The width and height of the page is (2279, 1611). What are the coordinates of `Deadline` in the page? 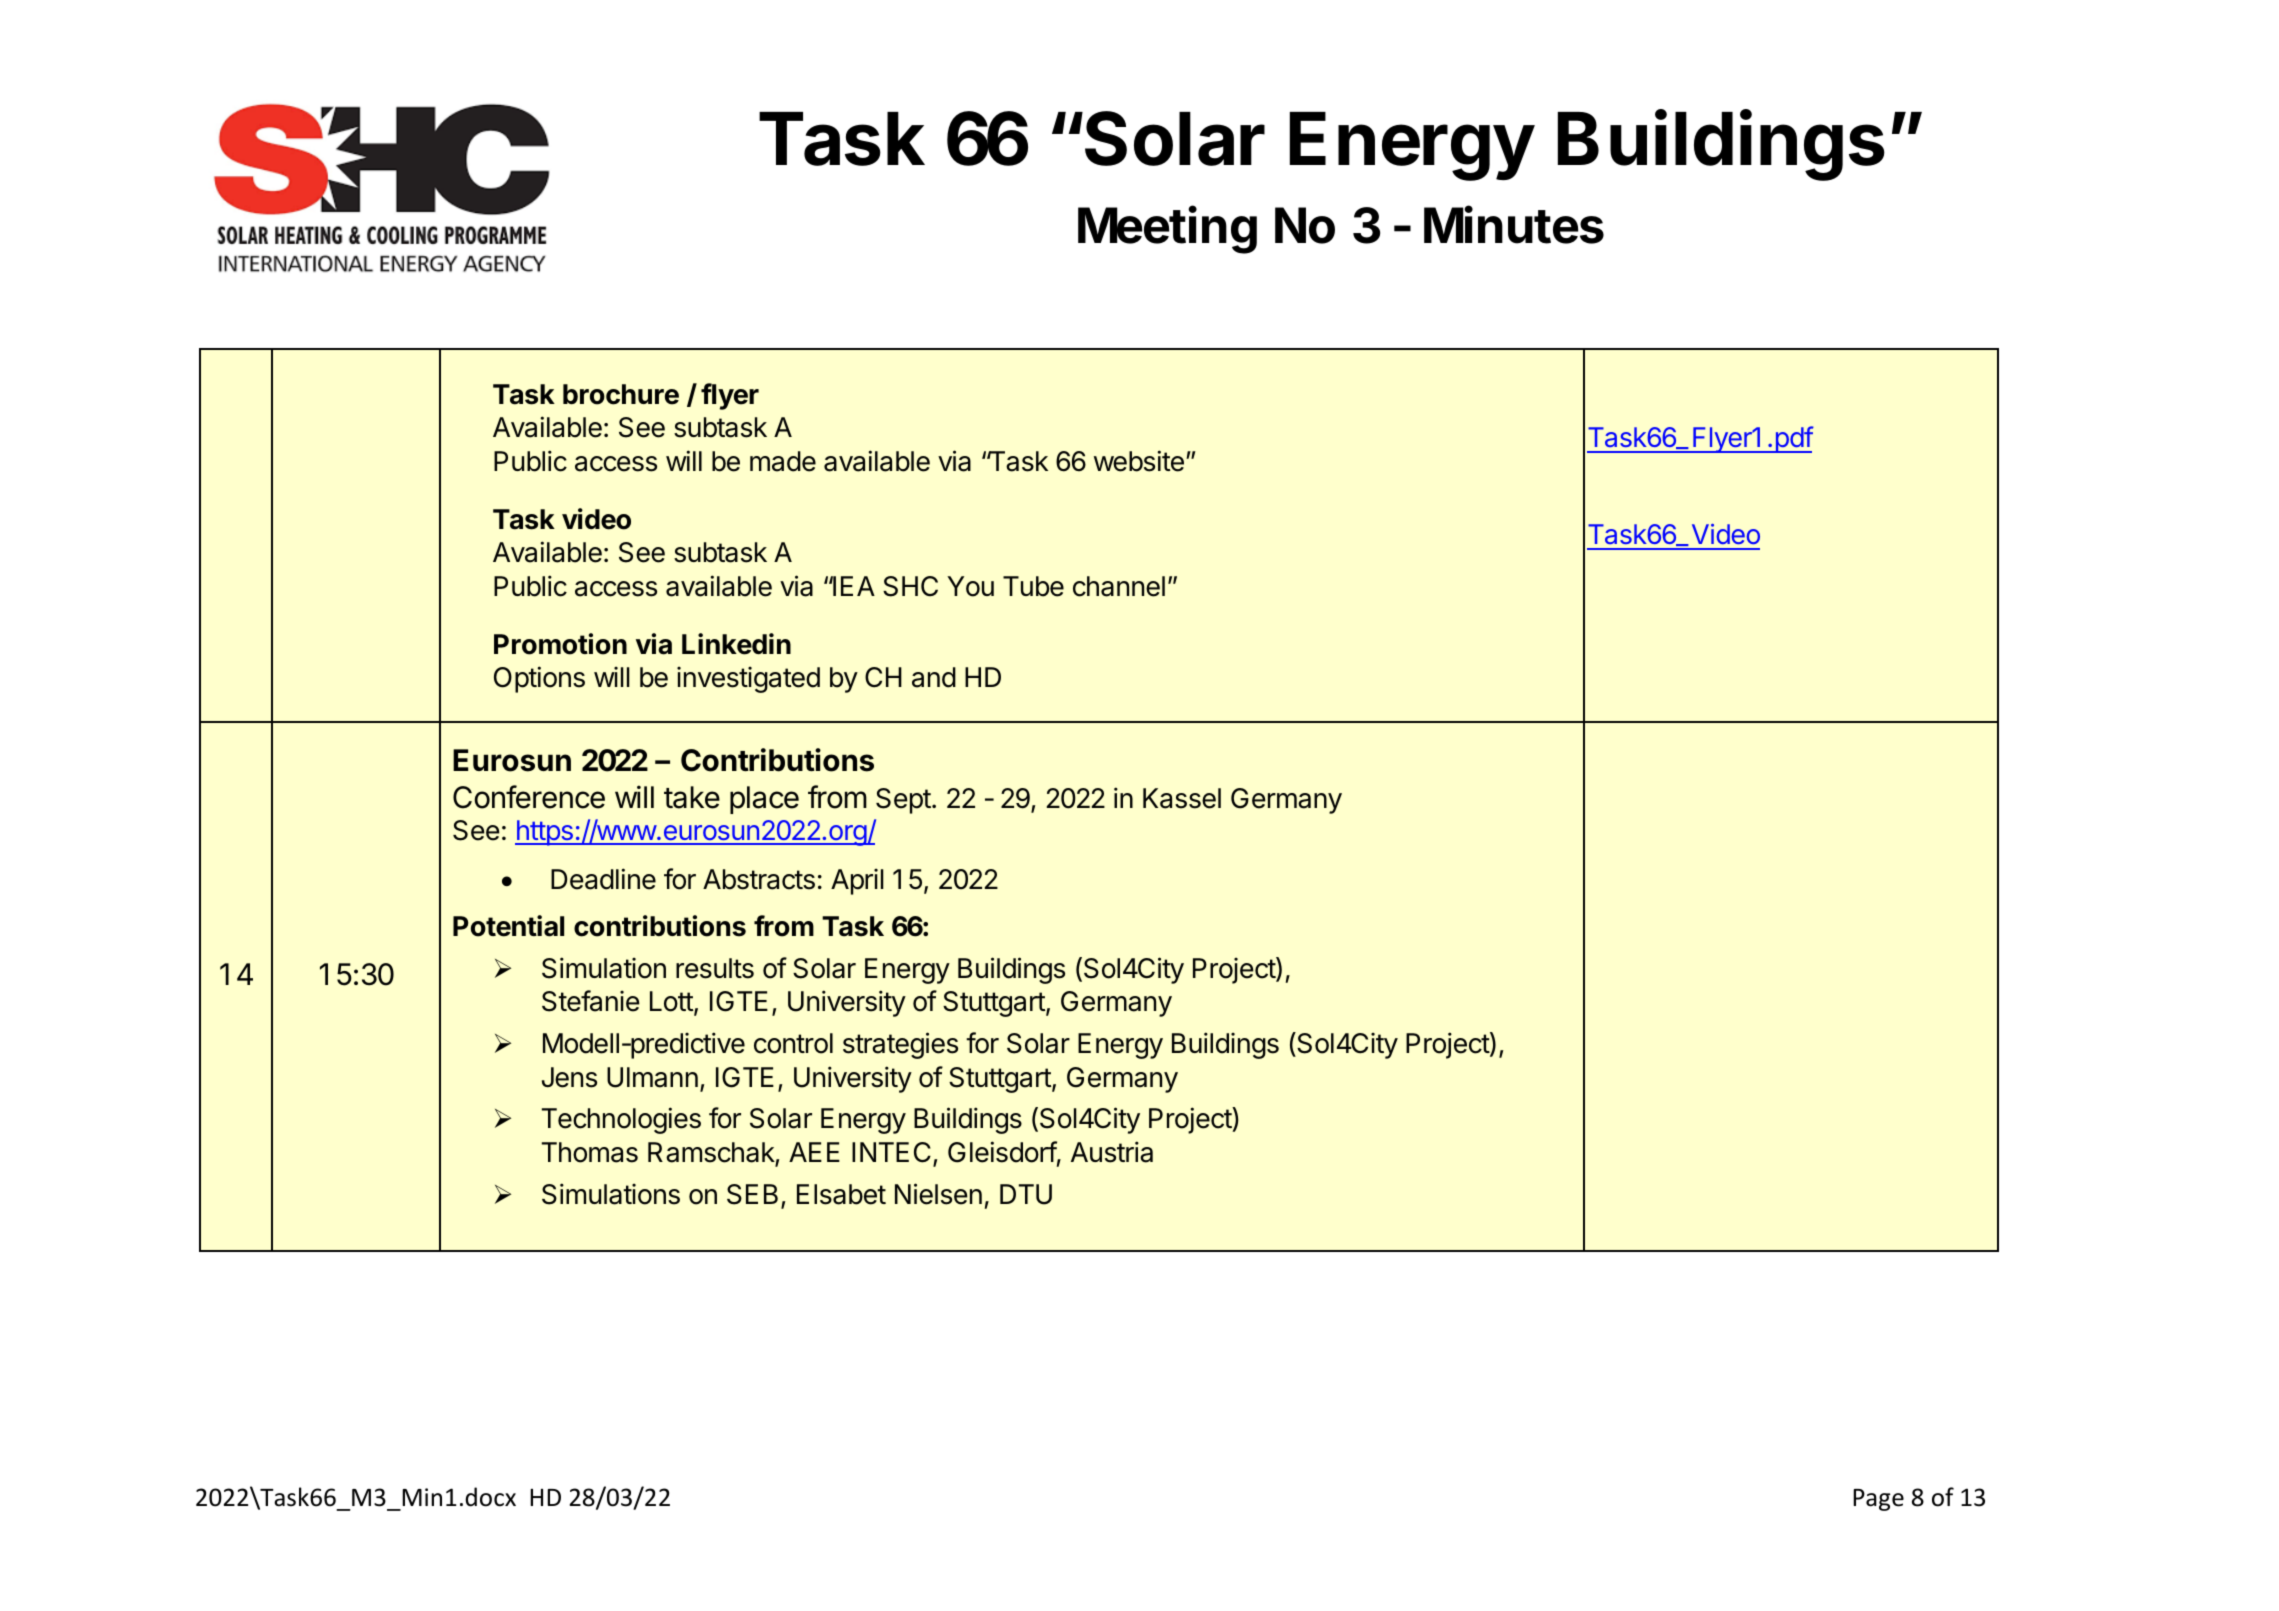 It's located at (603, 879).
